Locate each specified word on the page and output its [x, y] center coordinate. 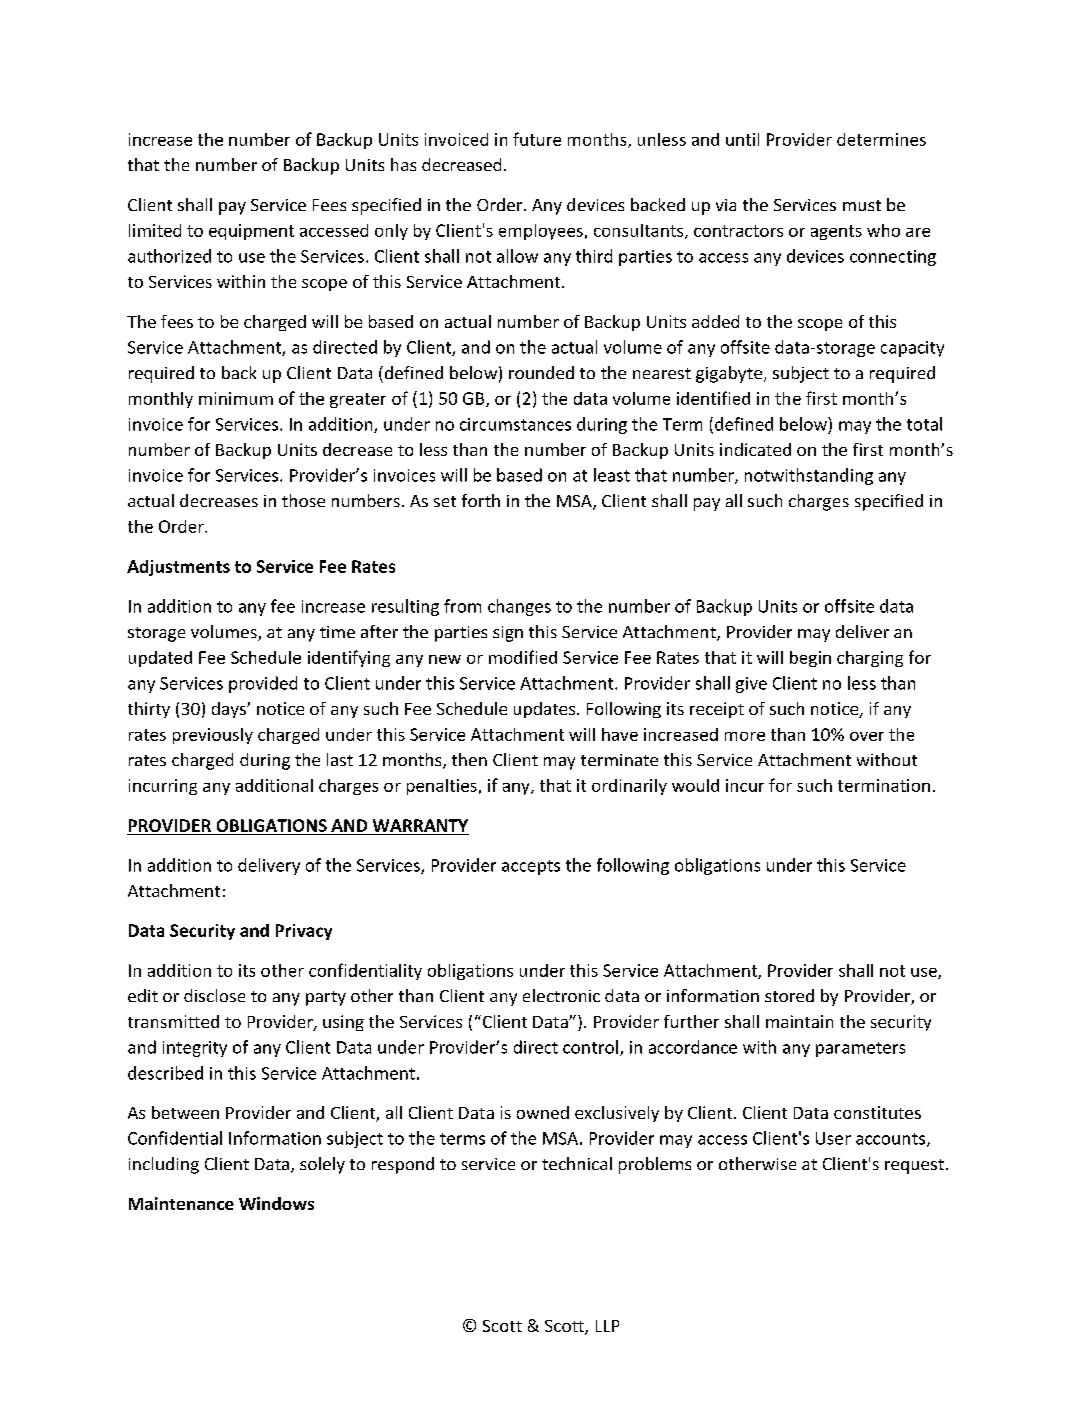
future [537, 139]
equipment [251, 232]
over [867, 736]
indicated [755, 449]
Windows [276, 1203]
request [914, 1166]
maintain [799, 1021]
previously [213, 736]
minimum [236, 398]
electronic [561, 995]
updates [544, 710]
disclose [214, 995]
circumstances [515, 424]
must [862, 205]
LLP [607, 1326]
